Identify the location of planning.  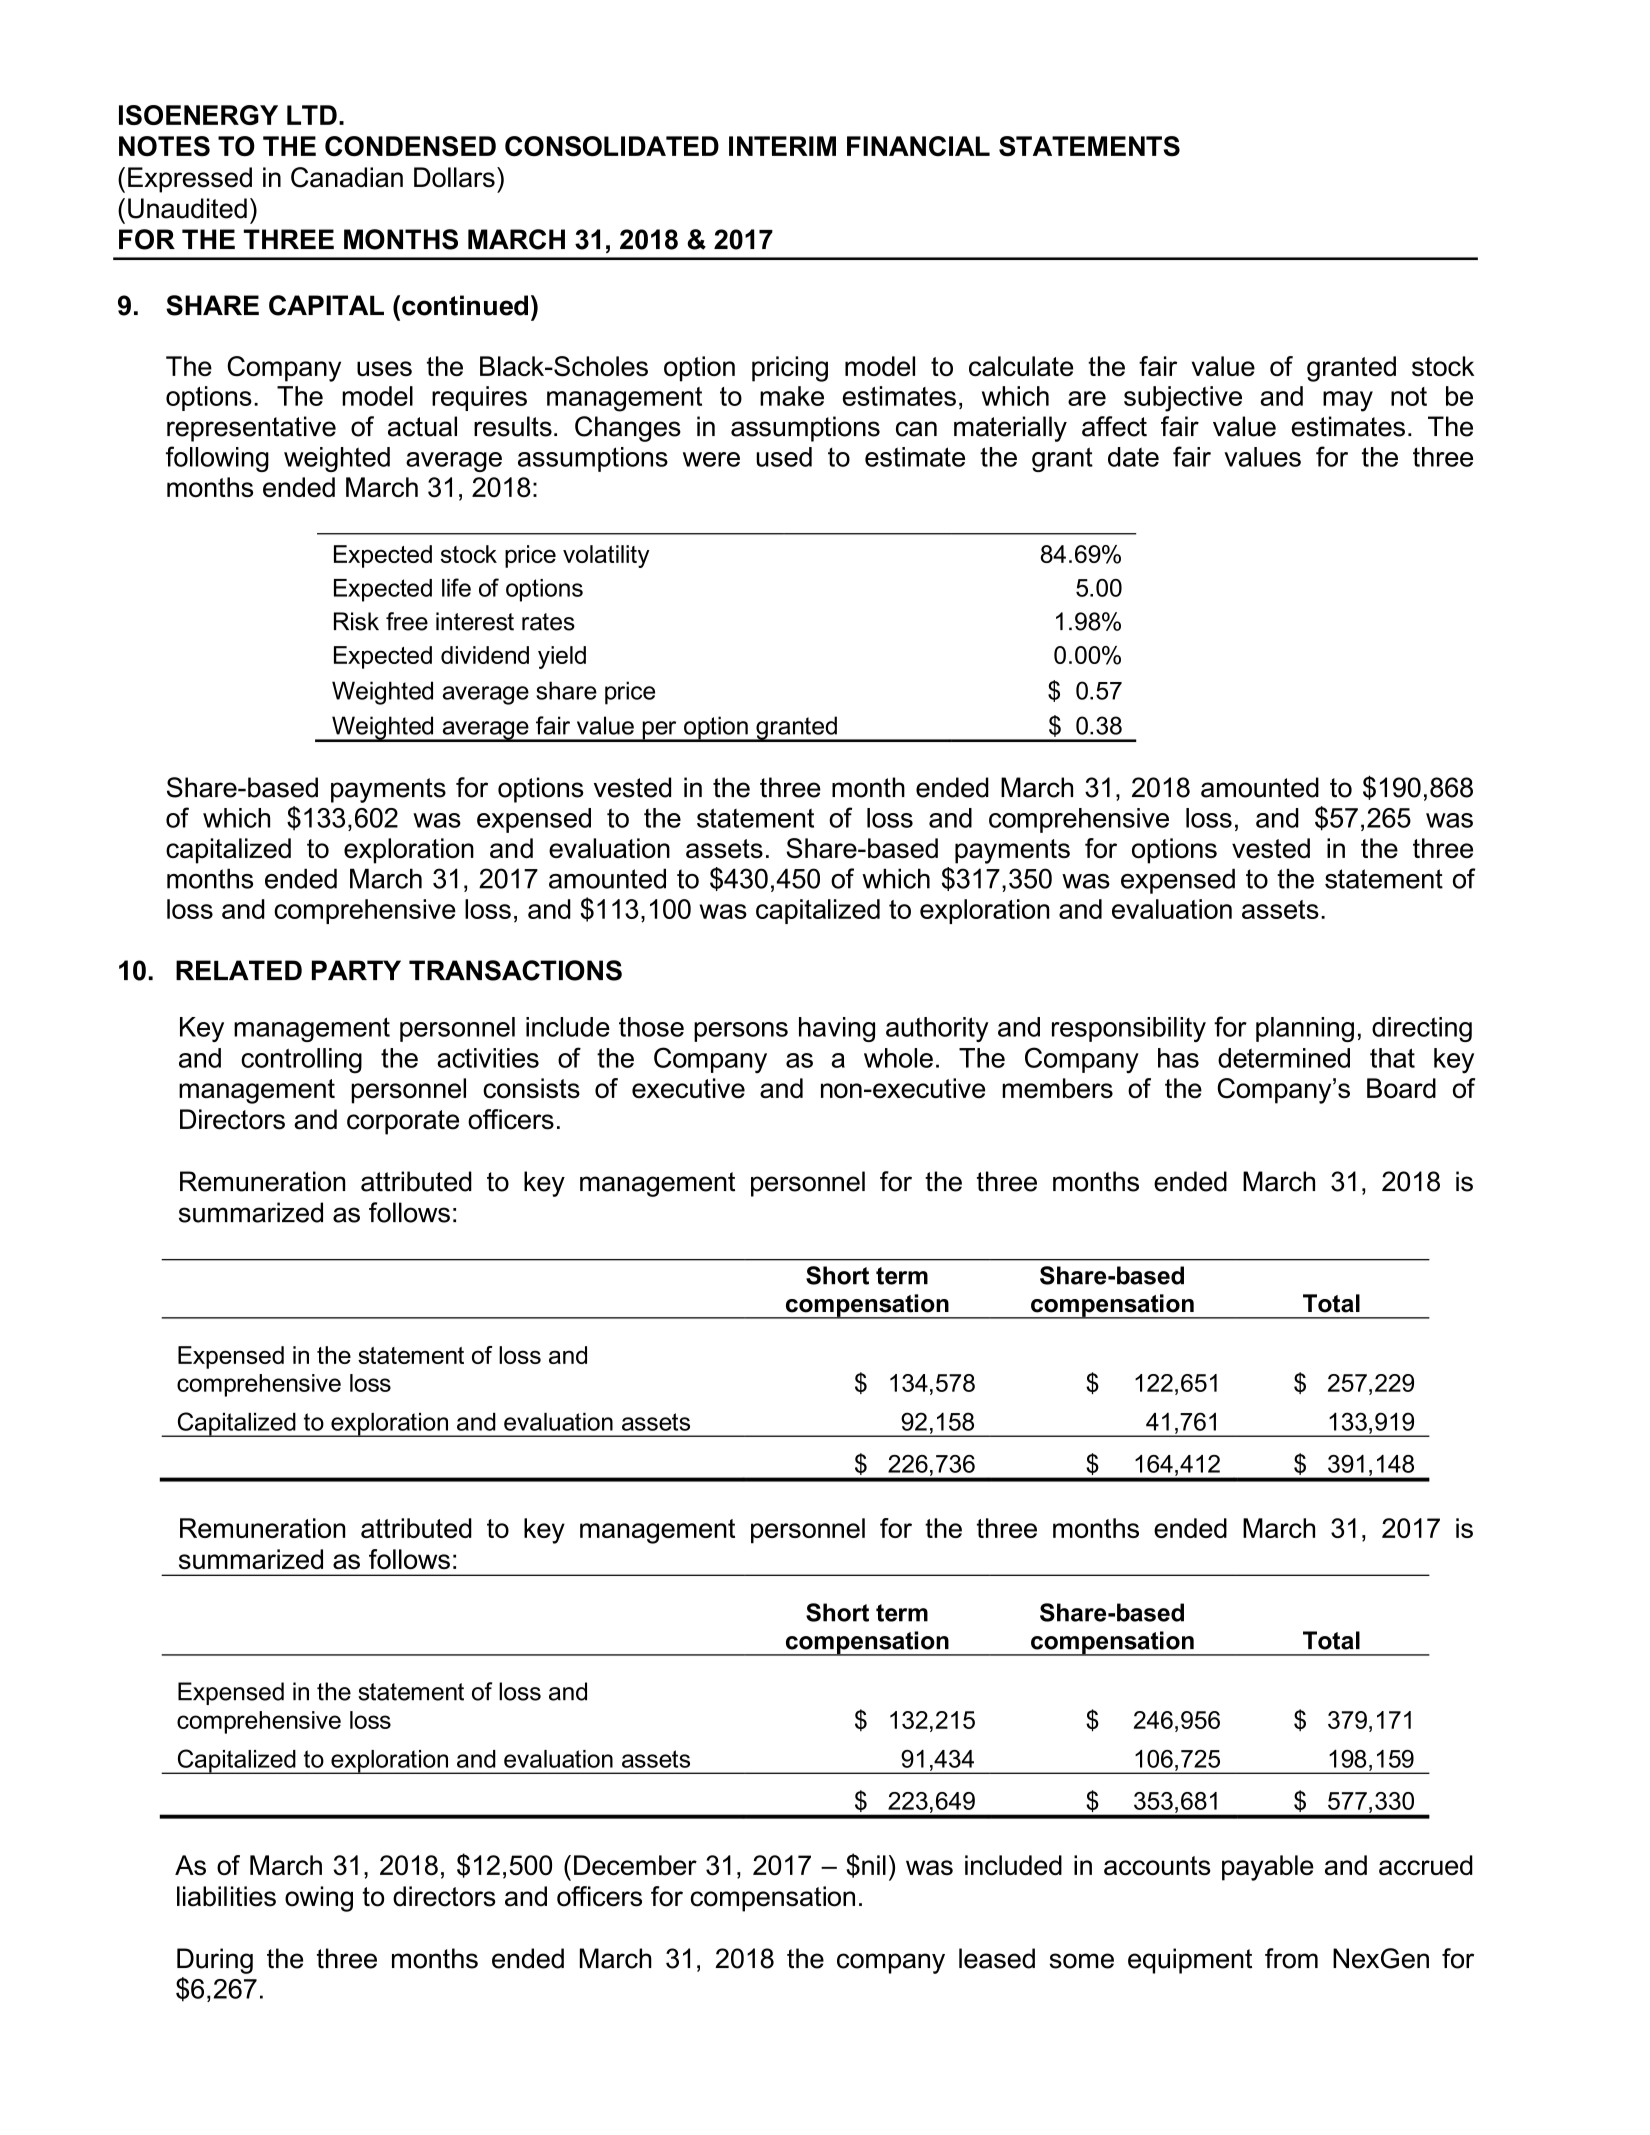
(1305, 1029).
